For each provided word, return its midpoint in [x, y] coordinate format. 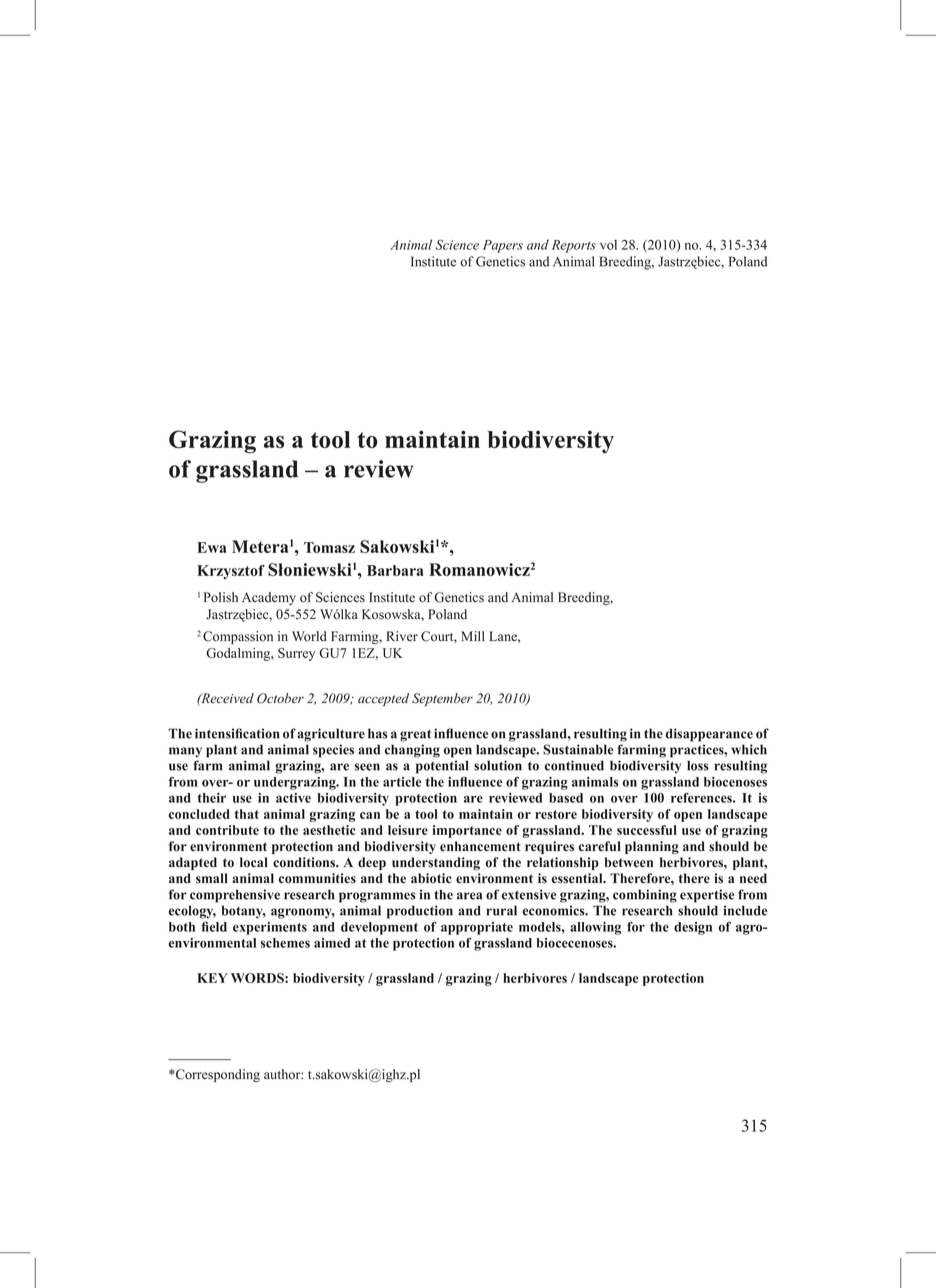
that [247, 814]
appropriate [477, 928]
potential [442, 767]
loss [698, 765]
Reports [574, 246]
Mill [473, 636]
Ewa [211, 547]
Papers [503, 246]
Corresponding [217, 1075]
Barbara [395, 570]
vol [608, 244]
